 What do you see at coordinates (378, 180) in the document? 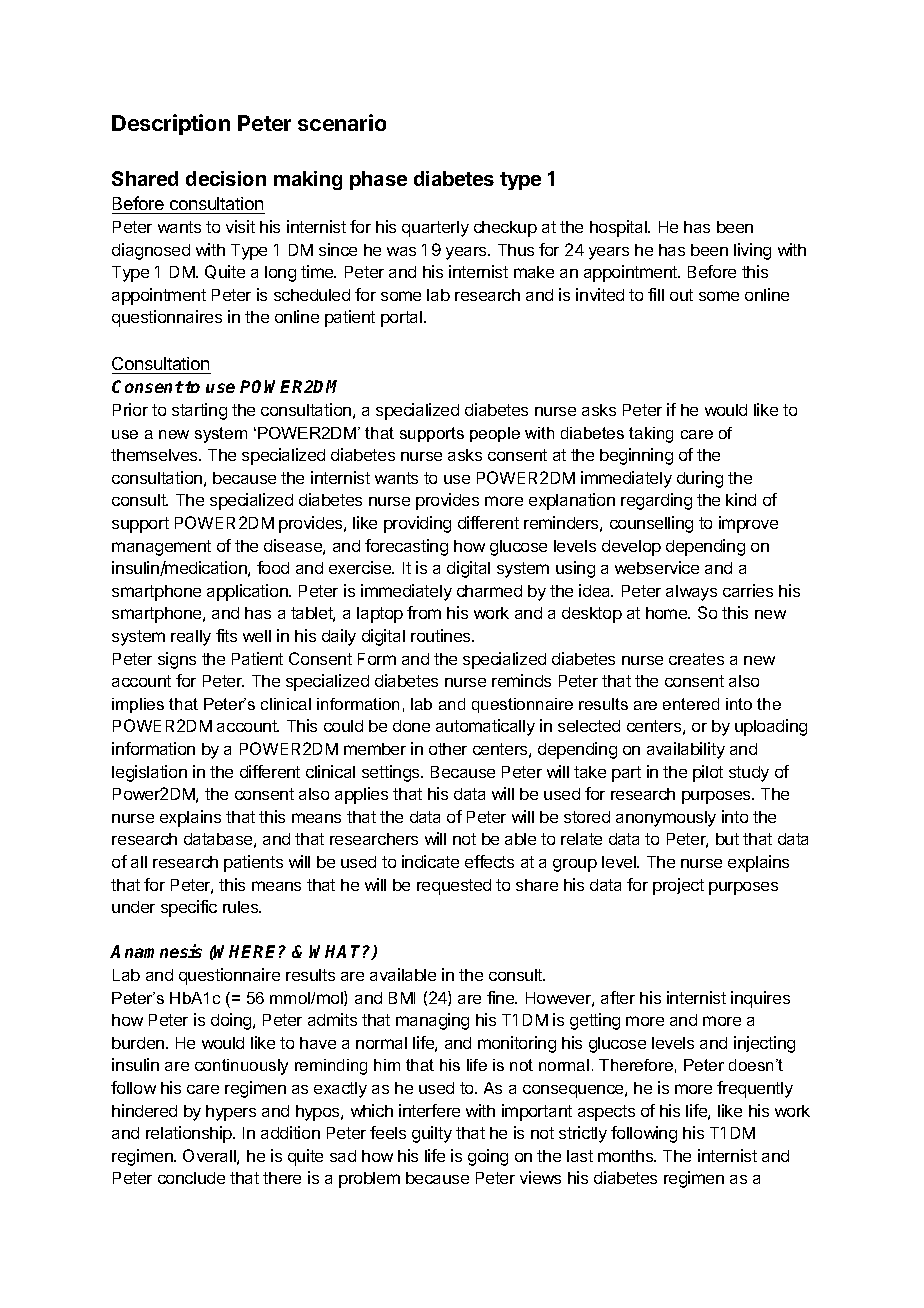
I see `phase` at bounding box center [378, 180].
